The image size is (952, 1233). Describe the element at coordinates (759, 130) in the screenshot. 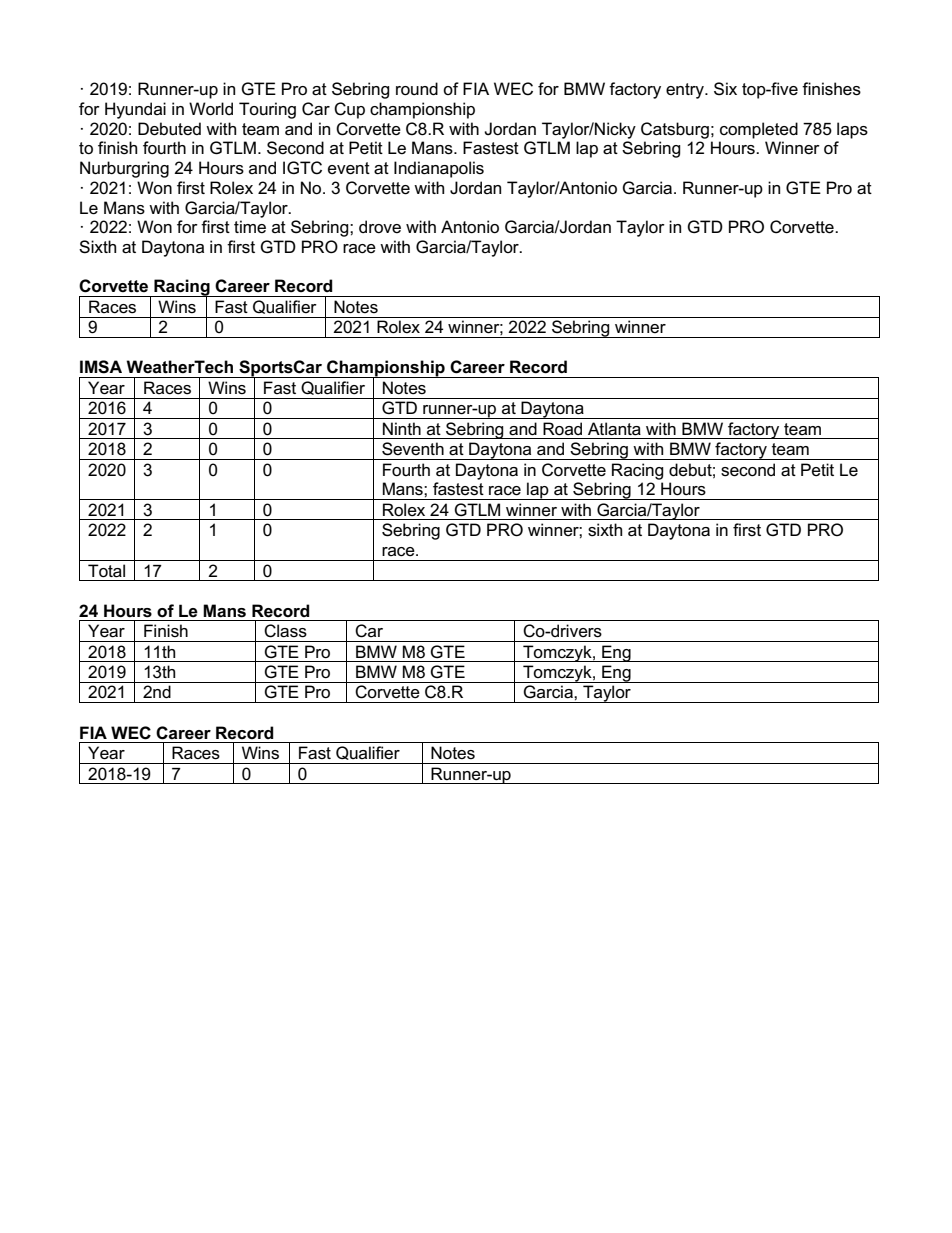

I see `completed` at that location.
